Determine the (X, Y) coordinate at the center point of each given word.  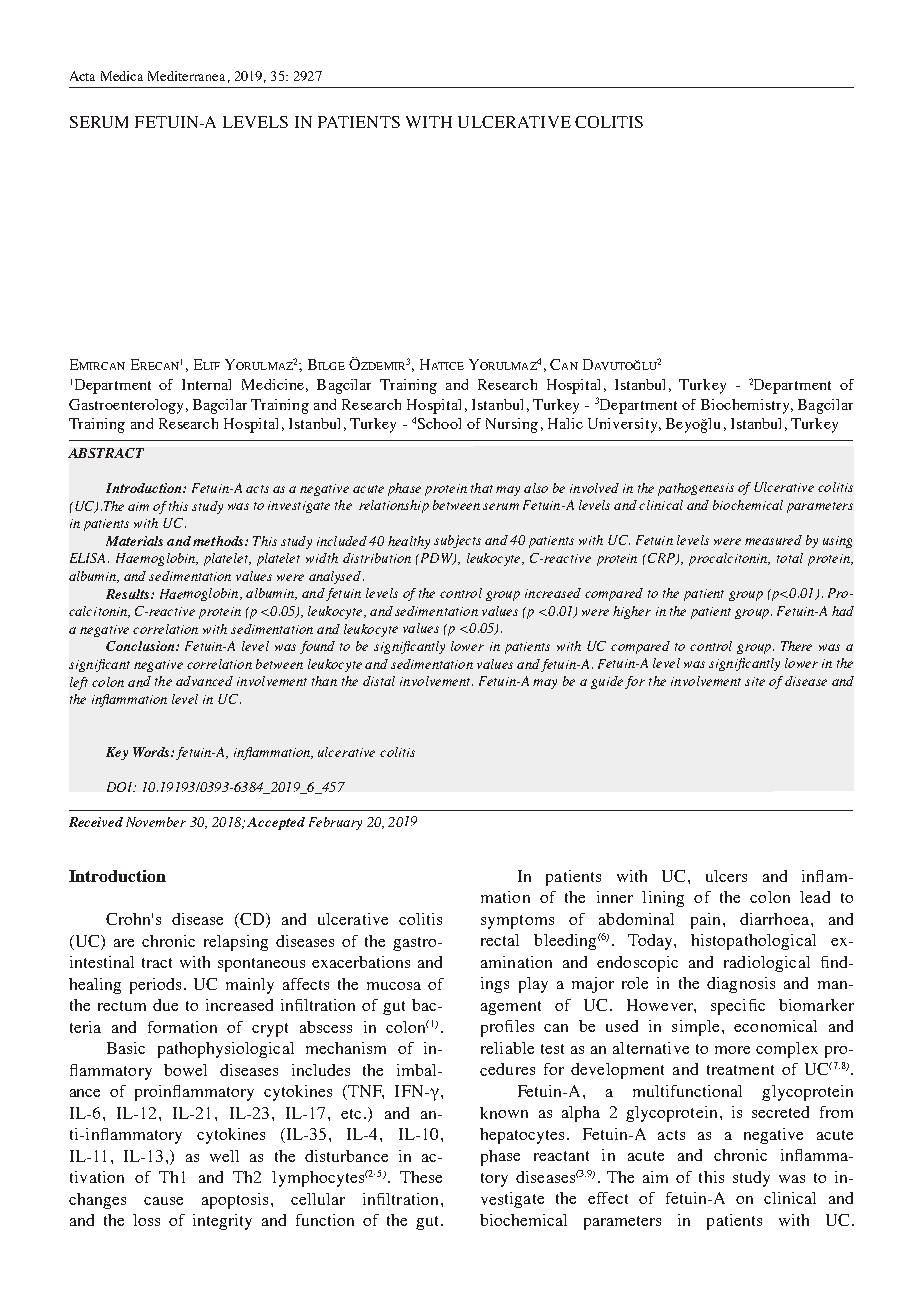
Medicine (273, 384)
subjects (457, 541)
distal (379, 681)
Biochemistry (746, 406)
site (755, 681)
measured (773, 540)
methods (219, 541)
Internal (206, 384)
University (624, 425)
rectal (500, 940)
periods (155, 986)
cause (163, 1201)
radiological (767, 964)
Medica (122, 76)
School (439, 423)
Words (152, 752)
